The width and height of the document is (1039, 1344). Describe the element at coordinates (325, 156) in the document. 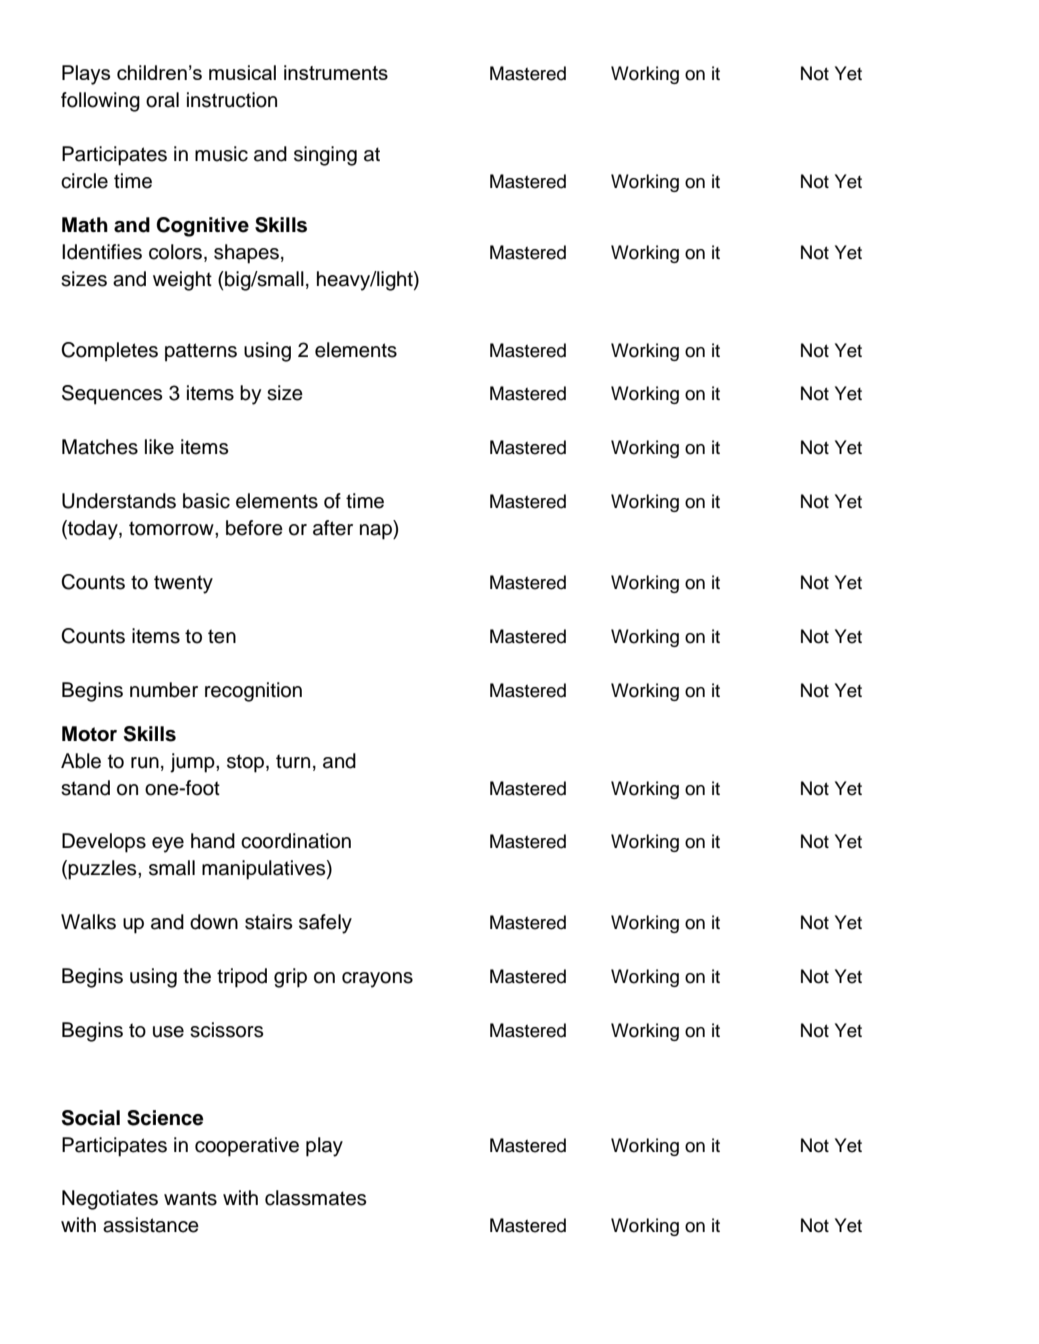

I see `singing` at that location.
